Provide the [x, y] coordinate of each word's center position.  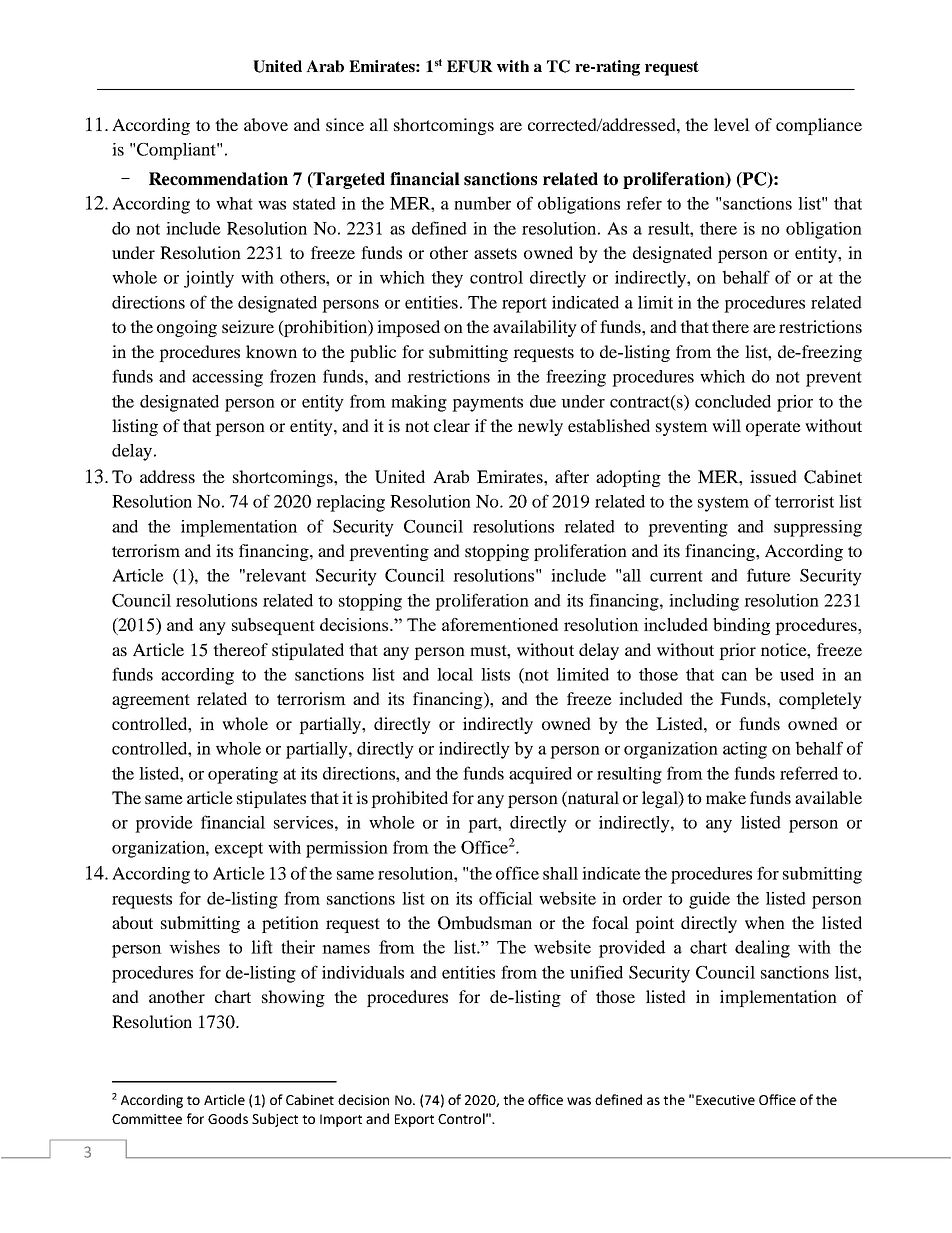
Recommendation [218, 179]
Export [414, 1120]
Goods [228, 1118]
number [482, 203]
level [732, 124]
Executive [725, 1100]
